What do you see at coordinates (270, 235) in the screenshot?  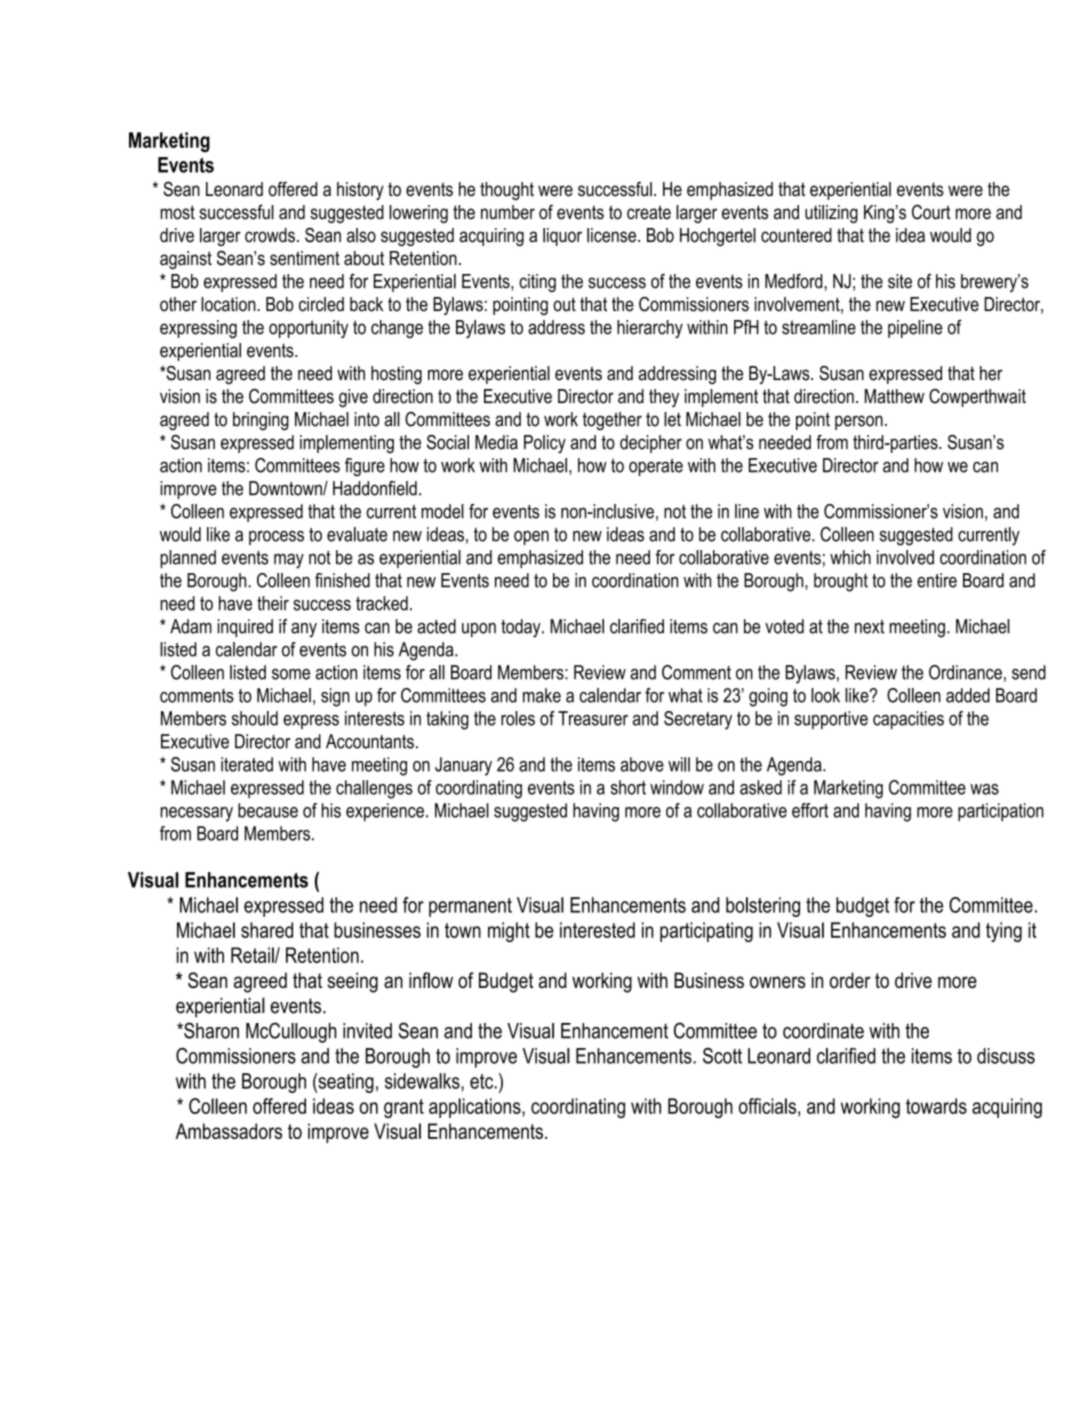 I see `crowds` at bounding box center [270, 235].
